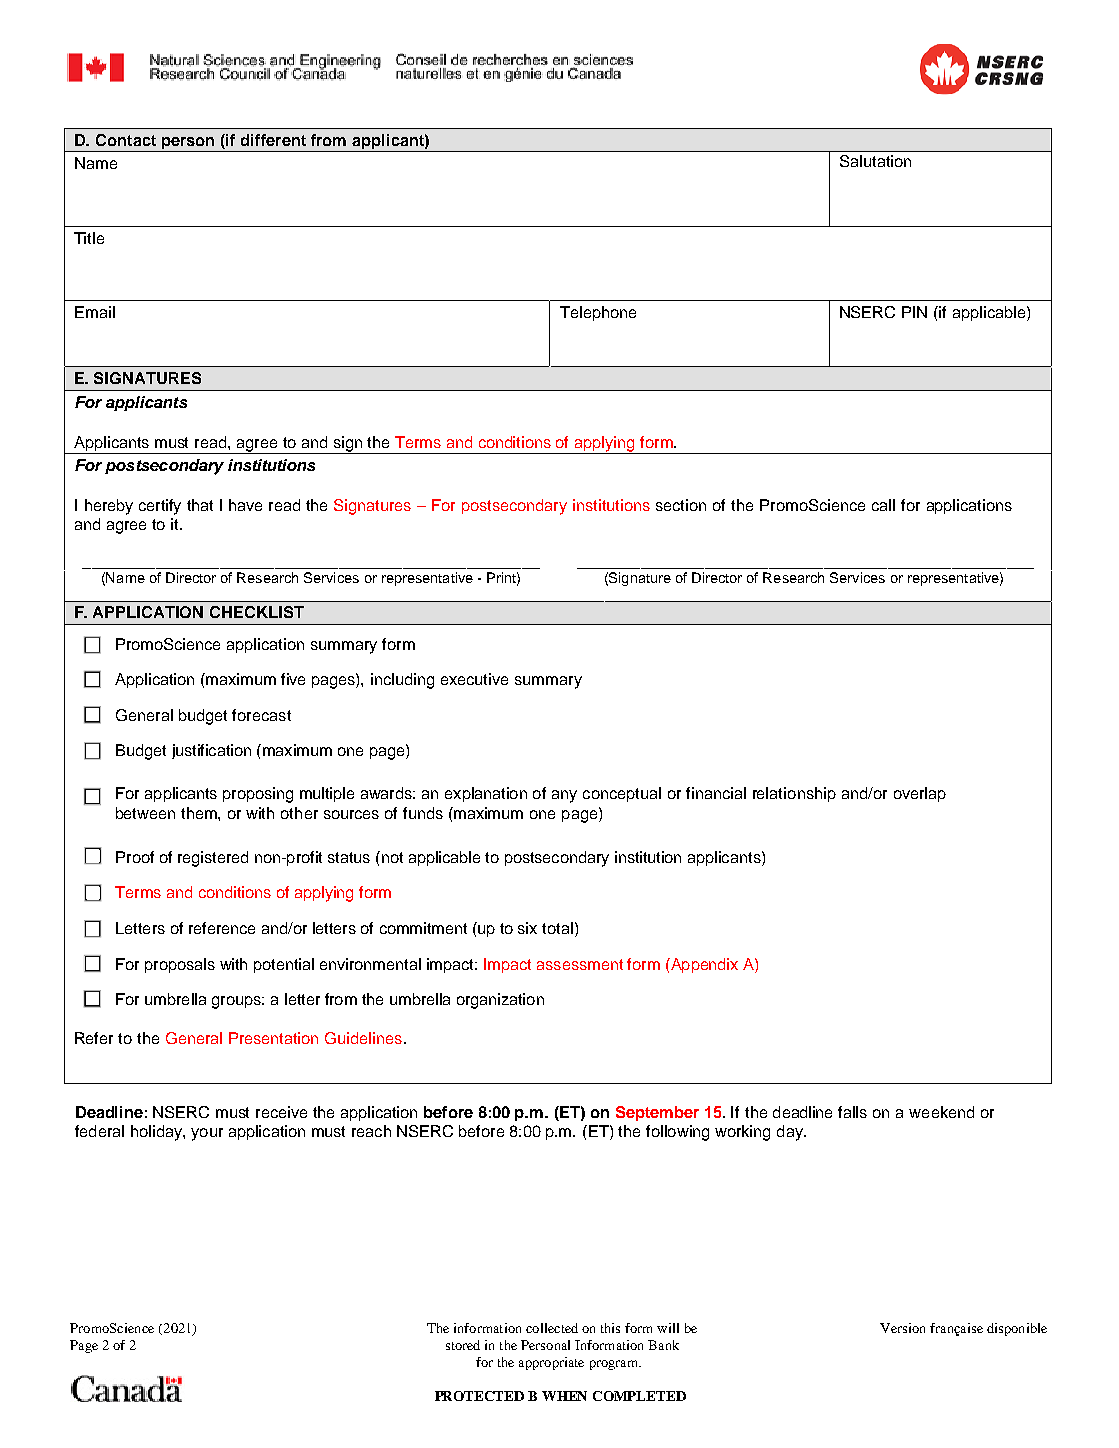 This screenshot has width=1119, height=1448. Describe the element at coordinates (273, 1038) in the screenshot. I see `Presentation` at that location.
